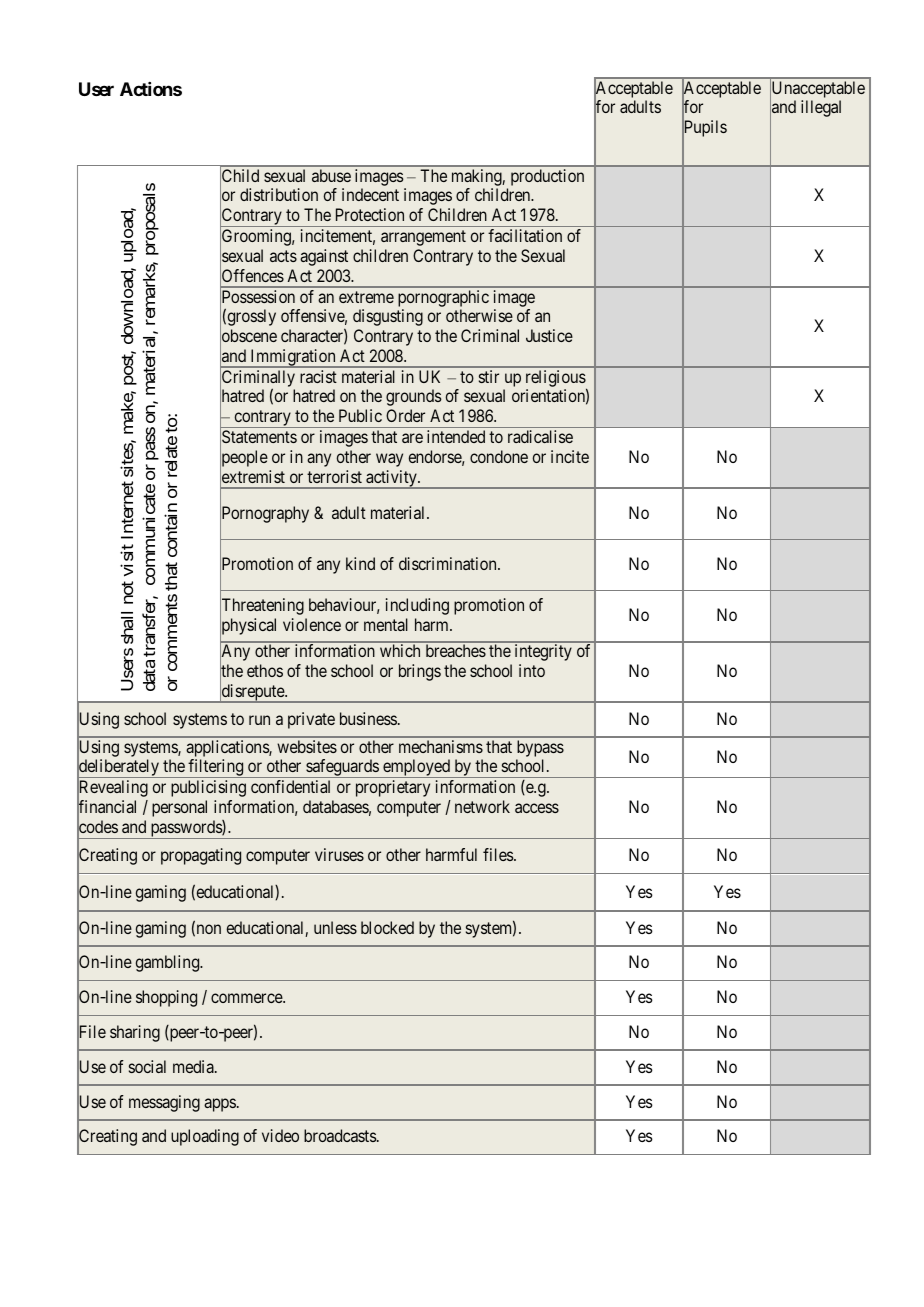 Image resolution: width=924 pixels, height=1307 pixels. I want to click on distribution, so click(279, 194).
